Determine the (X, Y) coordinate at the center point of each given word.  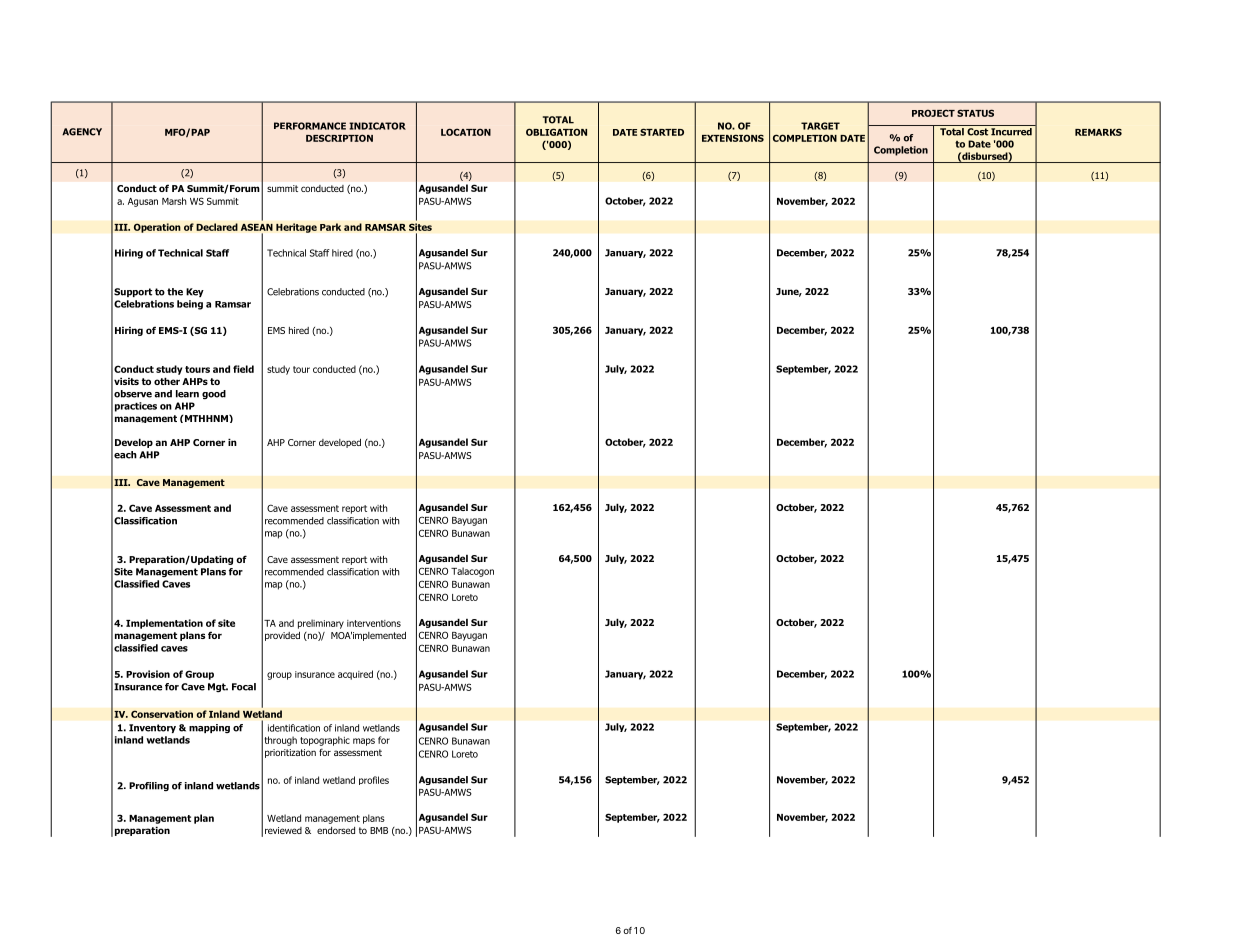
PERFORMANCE (310, 126)
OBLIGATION (556, 132)
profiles (374, 780)
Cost (977, 132)
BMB (379, 830)
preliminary (321, 624)
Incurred (1011, 130)
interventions (374, 623)
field (243, 369)
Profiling (149, 786)
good (214, 394)
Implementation (164, 624)
